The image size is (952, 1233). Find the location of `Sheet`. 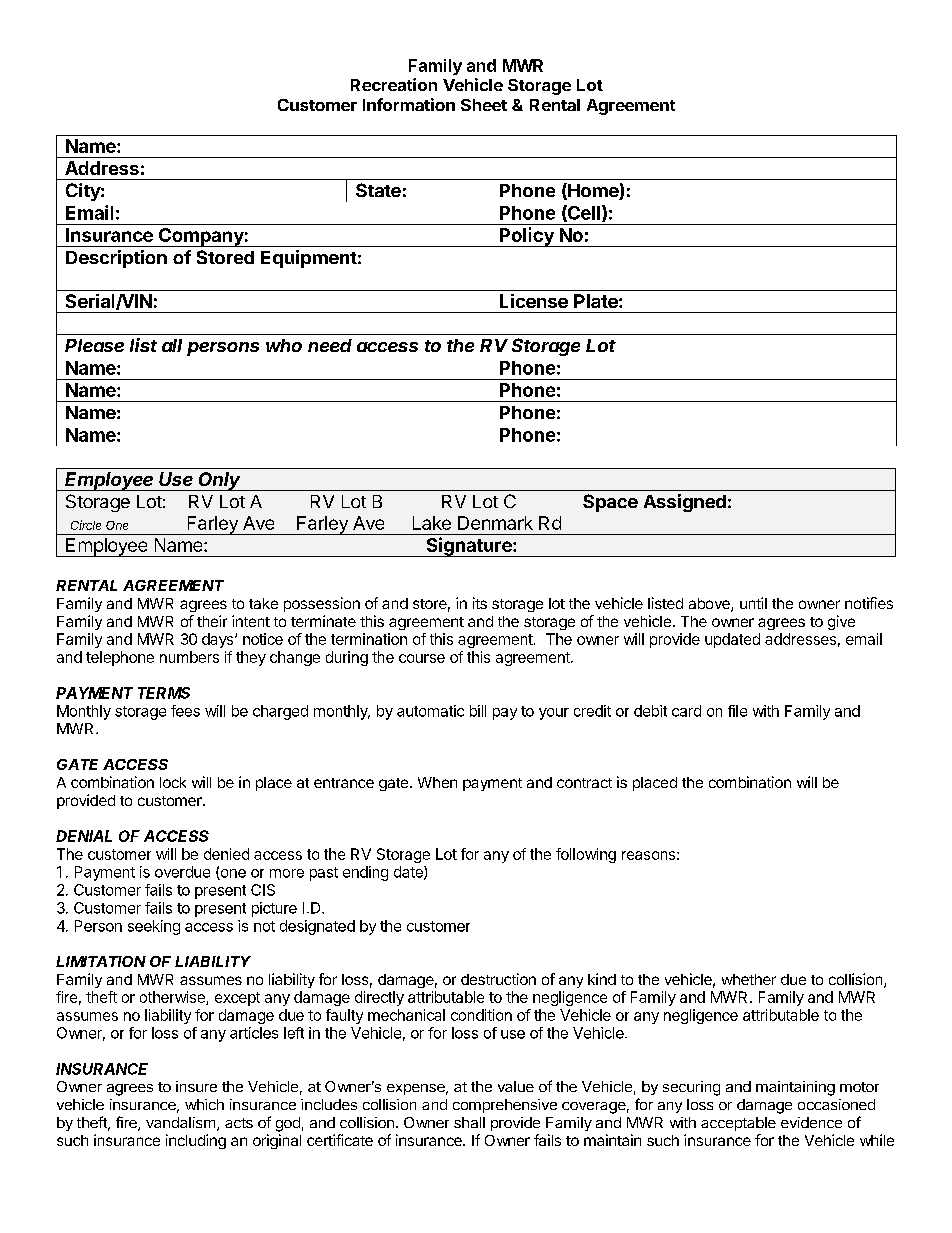

Sheet is located at coordinates (484, 105).
